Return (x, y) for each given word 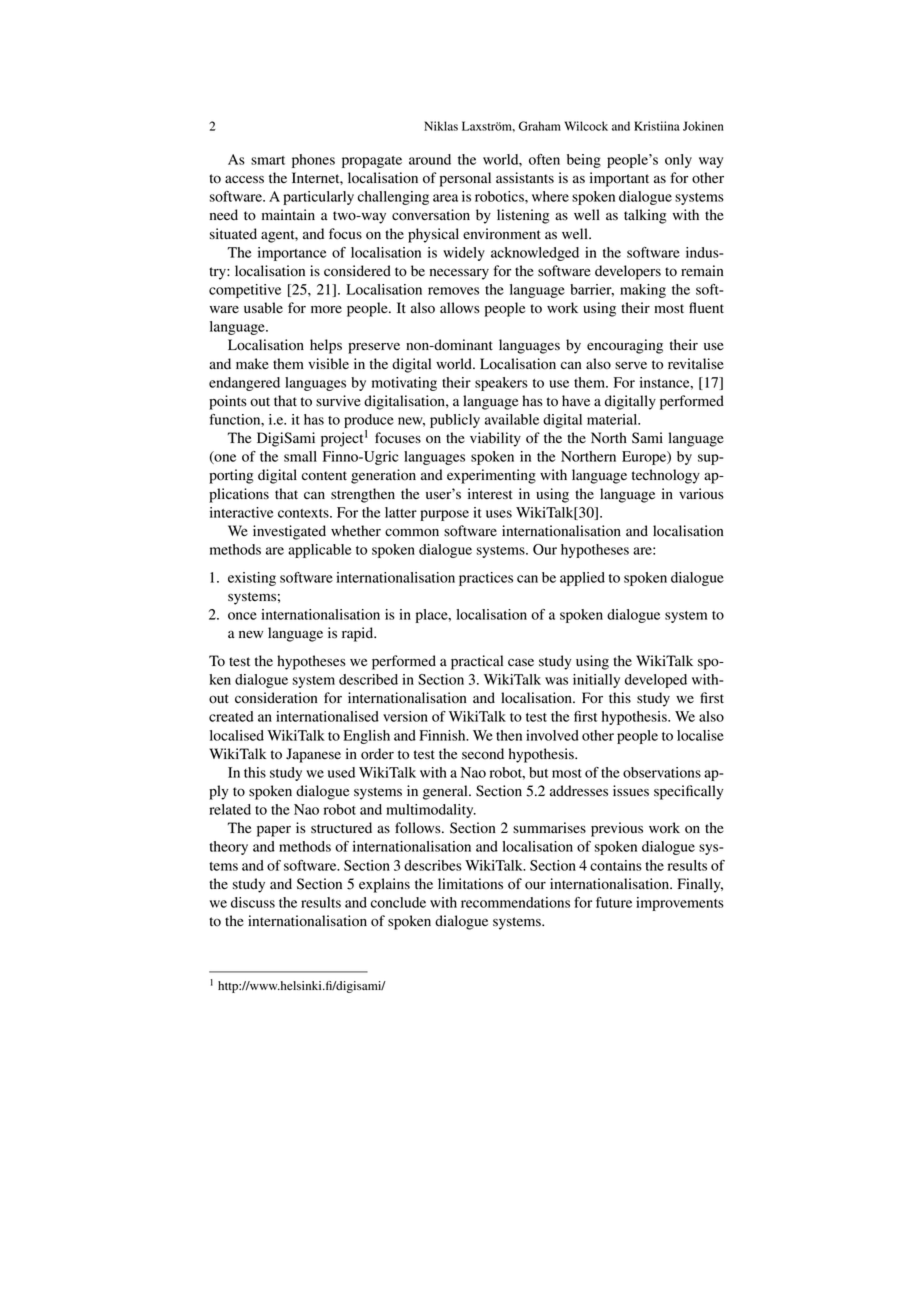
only (678, 161)
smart (268, 160)
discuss (253, 902)
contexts (304, 513)
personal (465, 179)
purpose (444, 515)
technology (666, 476)
